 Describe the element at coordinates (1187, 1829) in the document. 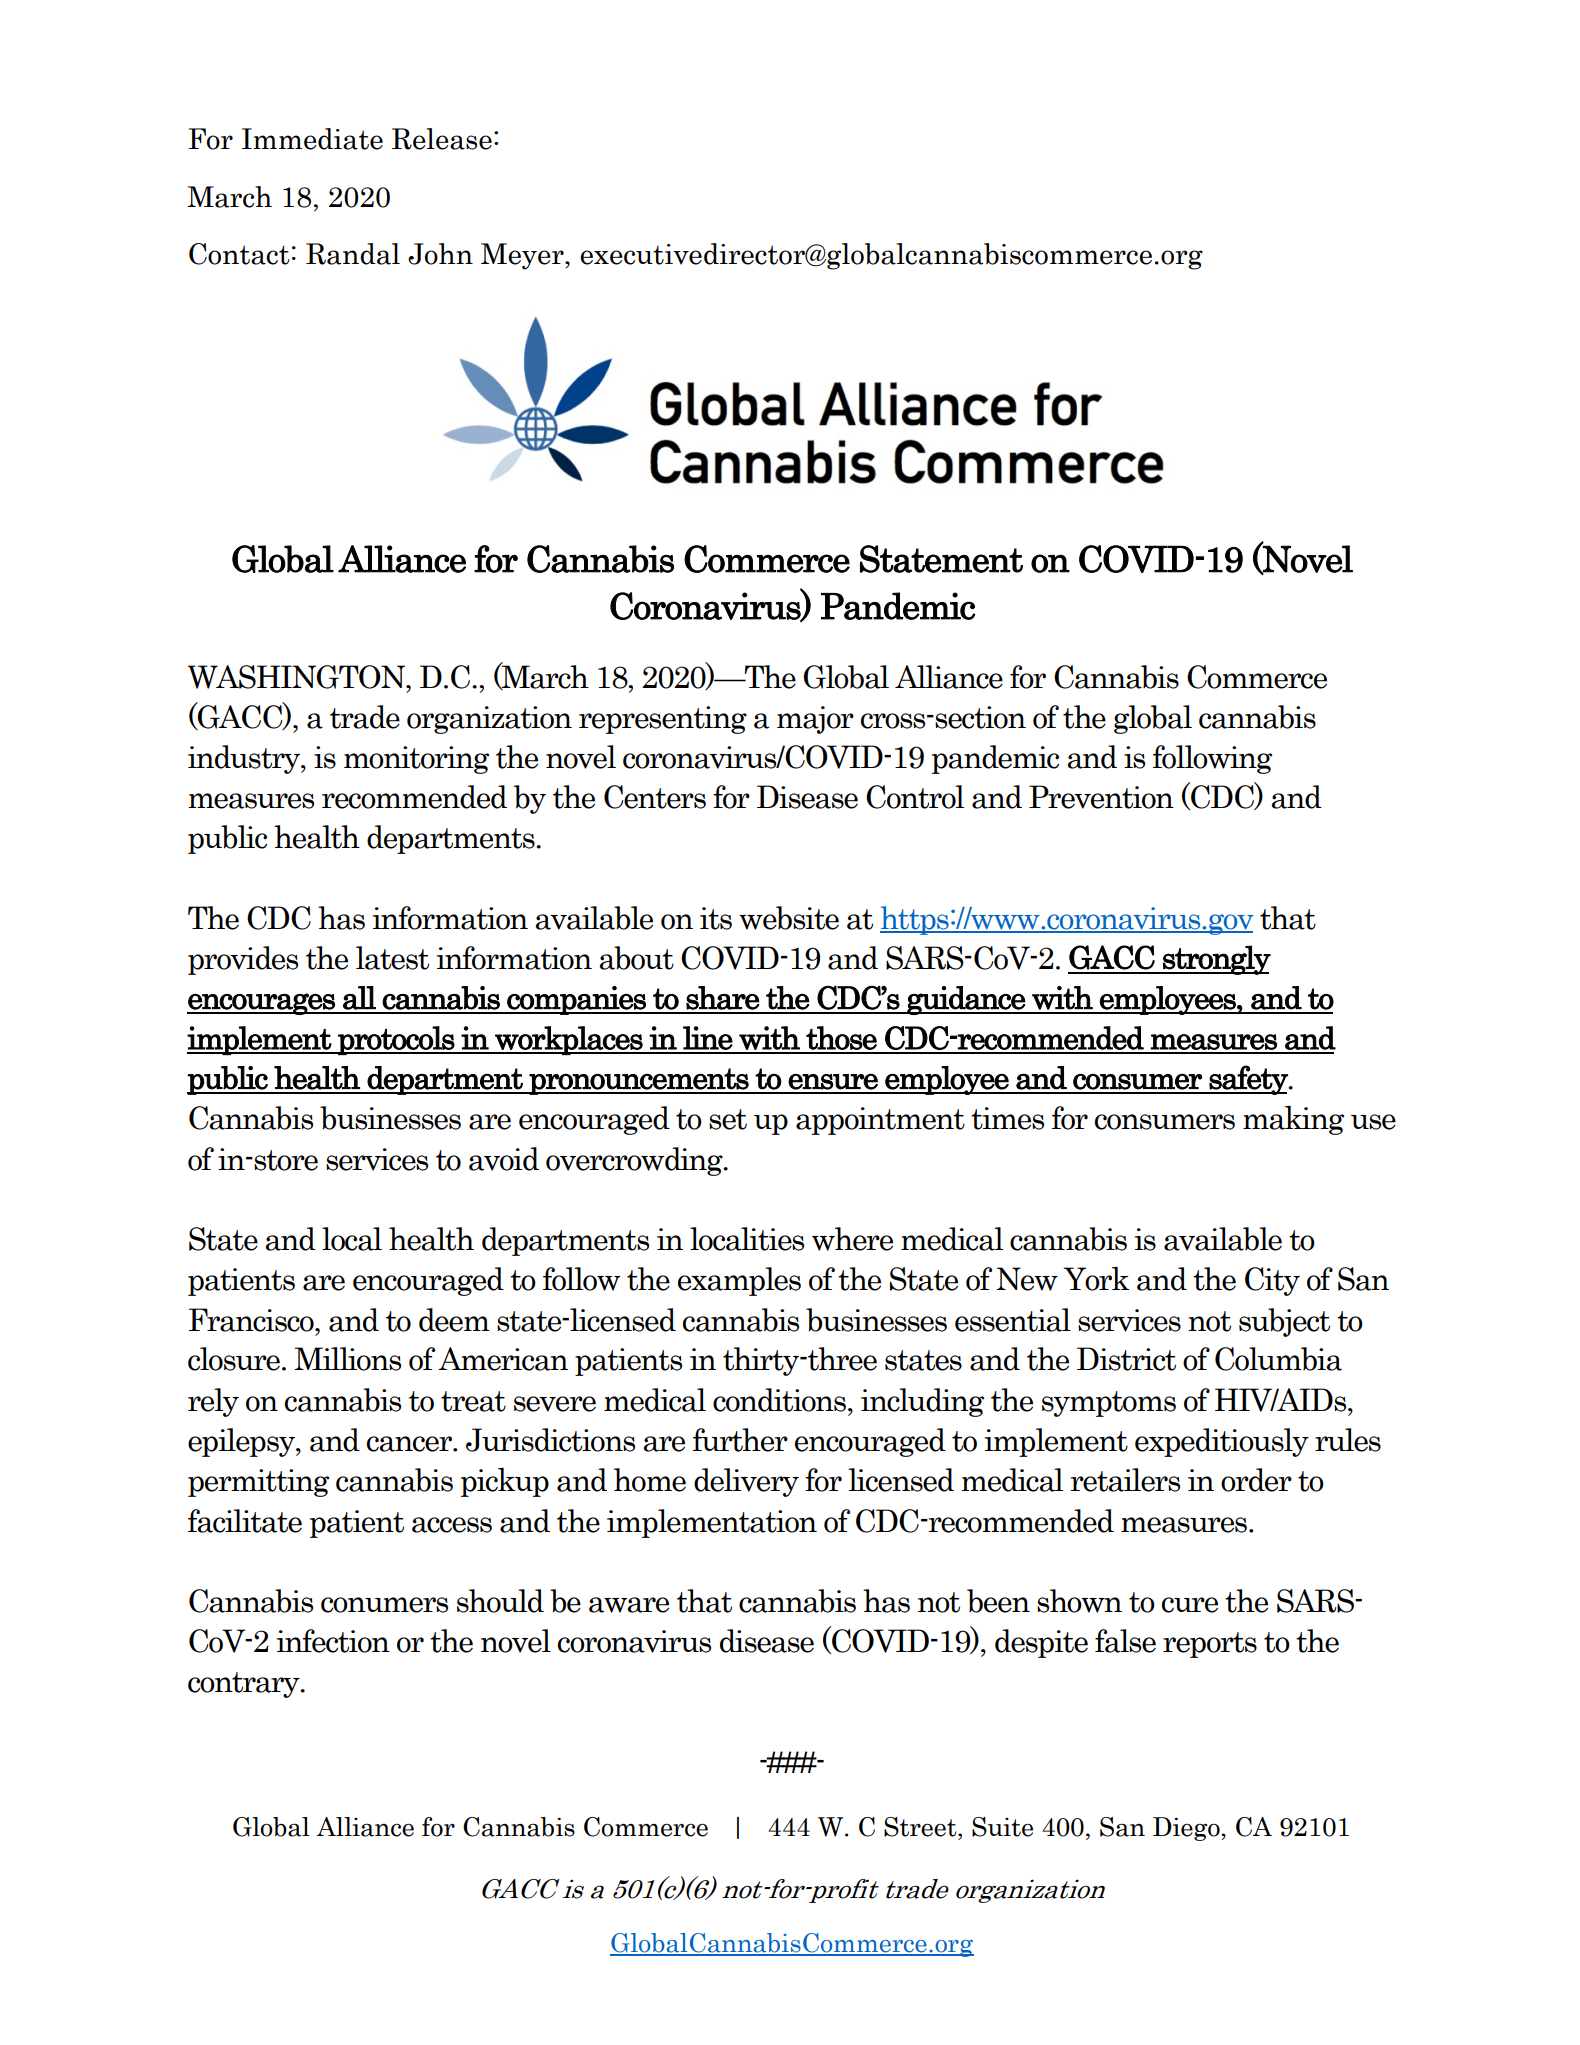

I see `Diego` at that location.
